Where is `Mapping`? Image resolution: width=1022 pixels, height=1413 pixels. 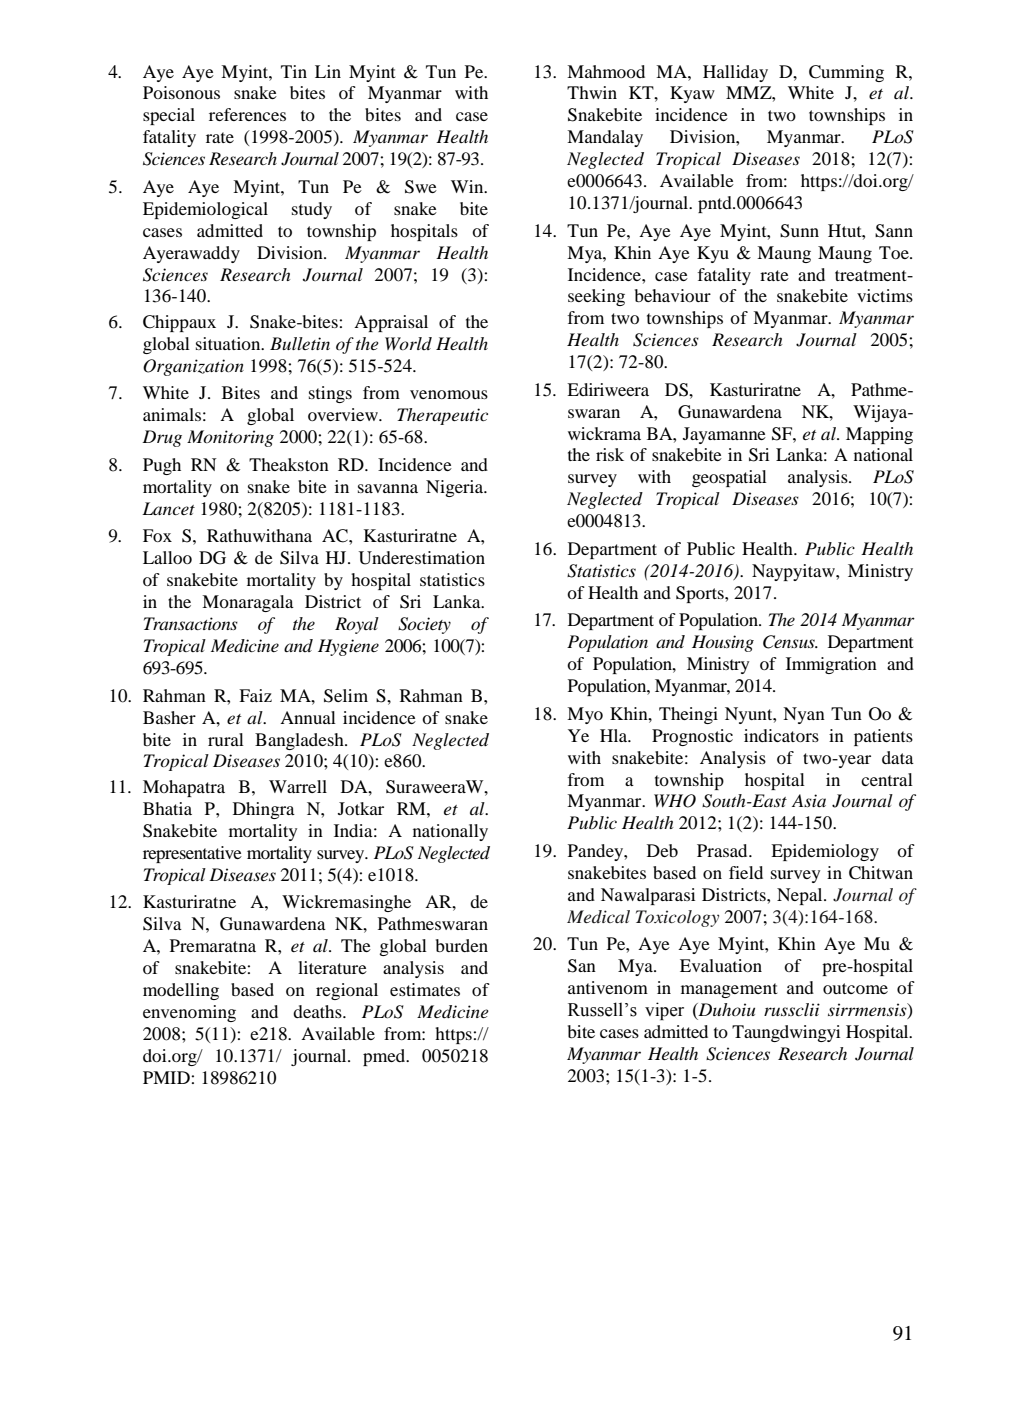
Mapping is located at coordinates (879, 435).
